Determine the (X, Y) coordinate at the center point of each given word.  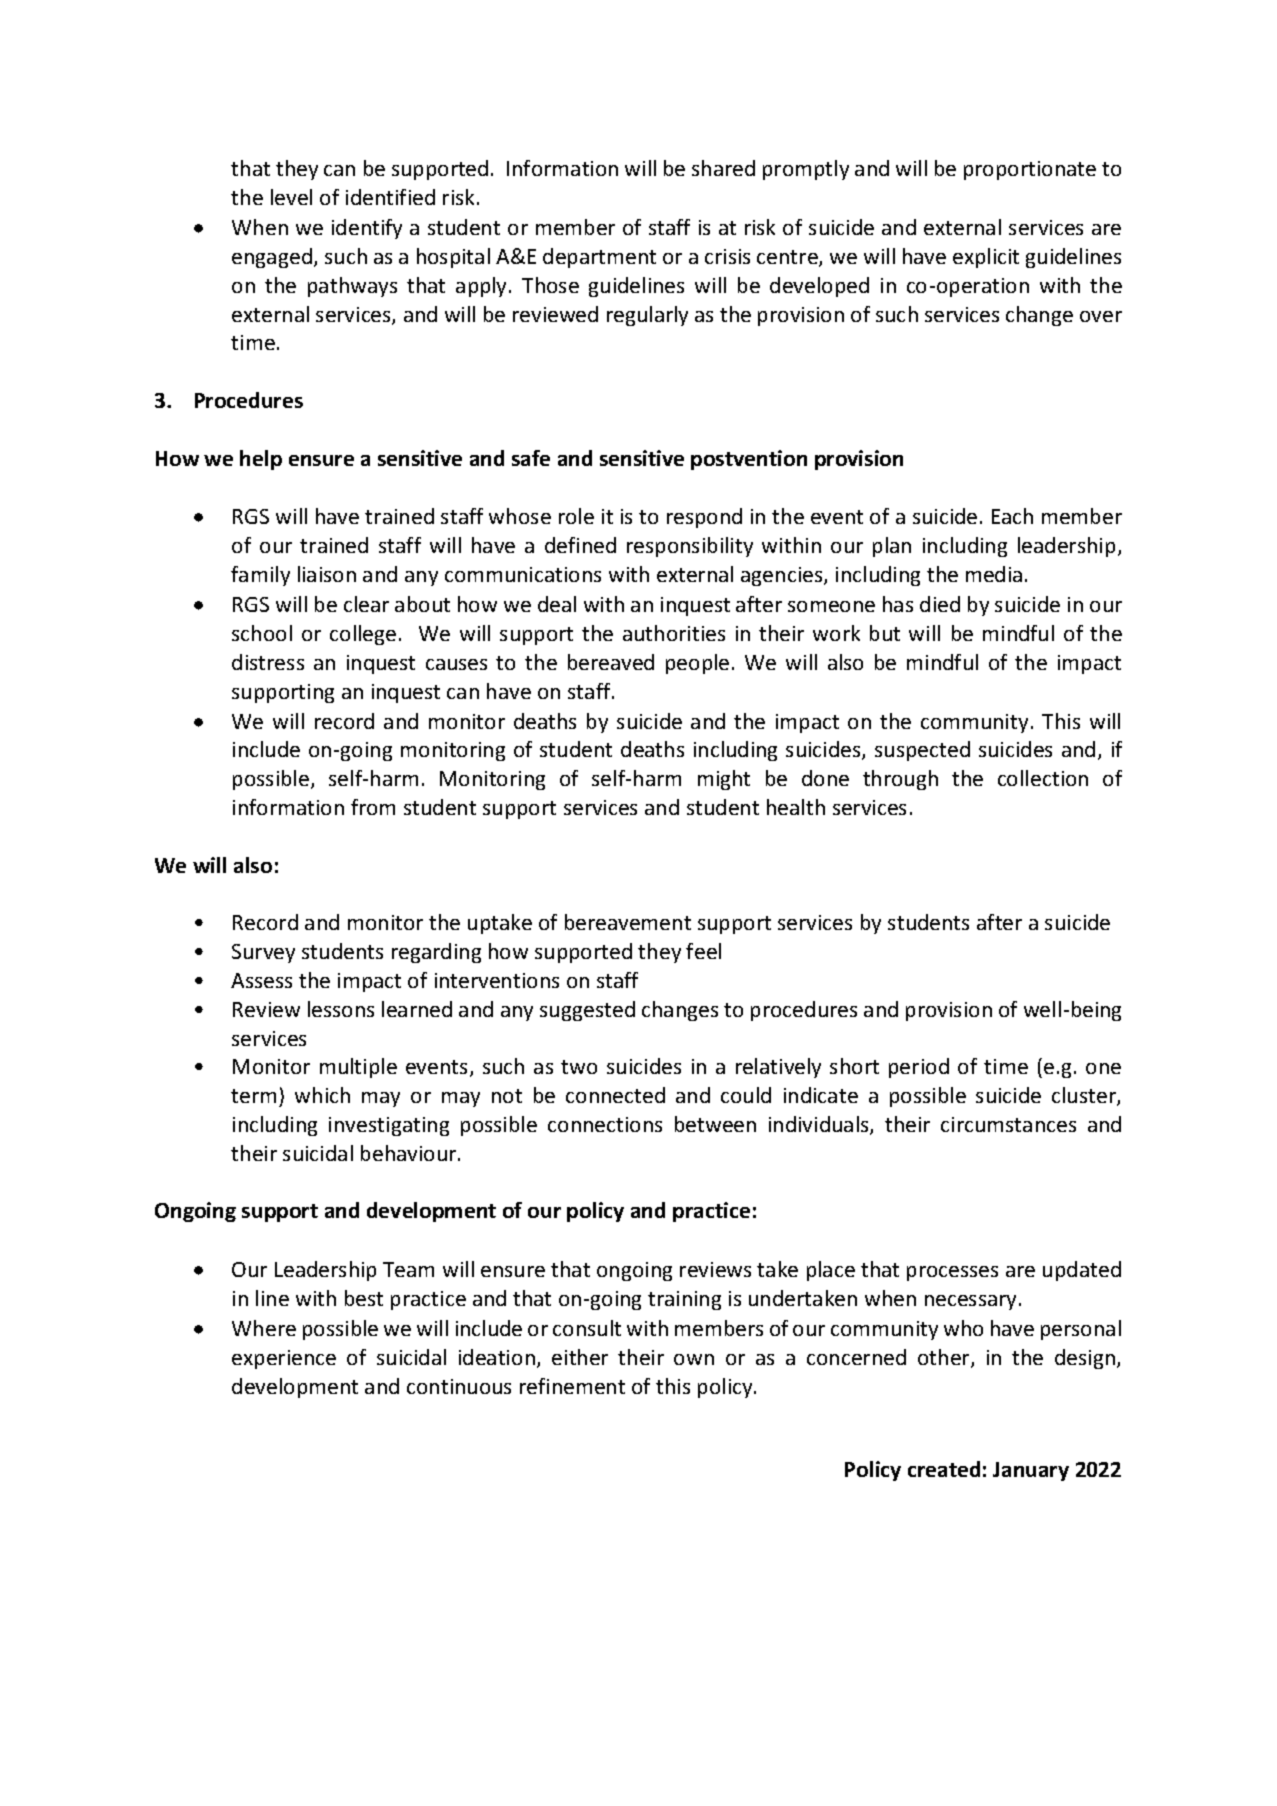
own (694, 1359)
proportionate (1030, 170)
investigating (389, 1126)
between (715, 1124)
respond (704, 518)
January (1031, 1471)
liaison (327, 574)
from (373, 807)
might (724, 780)
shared (723, 168)
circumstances (1008, 1124)
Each (1012, 516)
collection (1043, 778)
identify (367, 229)
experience (284, 1359)
